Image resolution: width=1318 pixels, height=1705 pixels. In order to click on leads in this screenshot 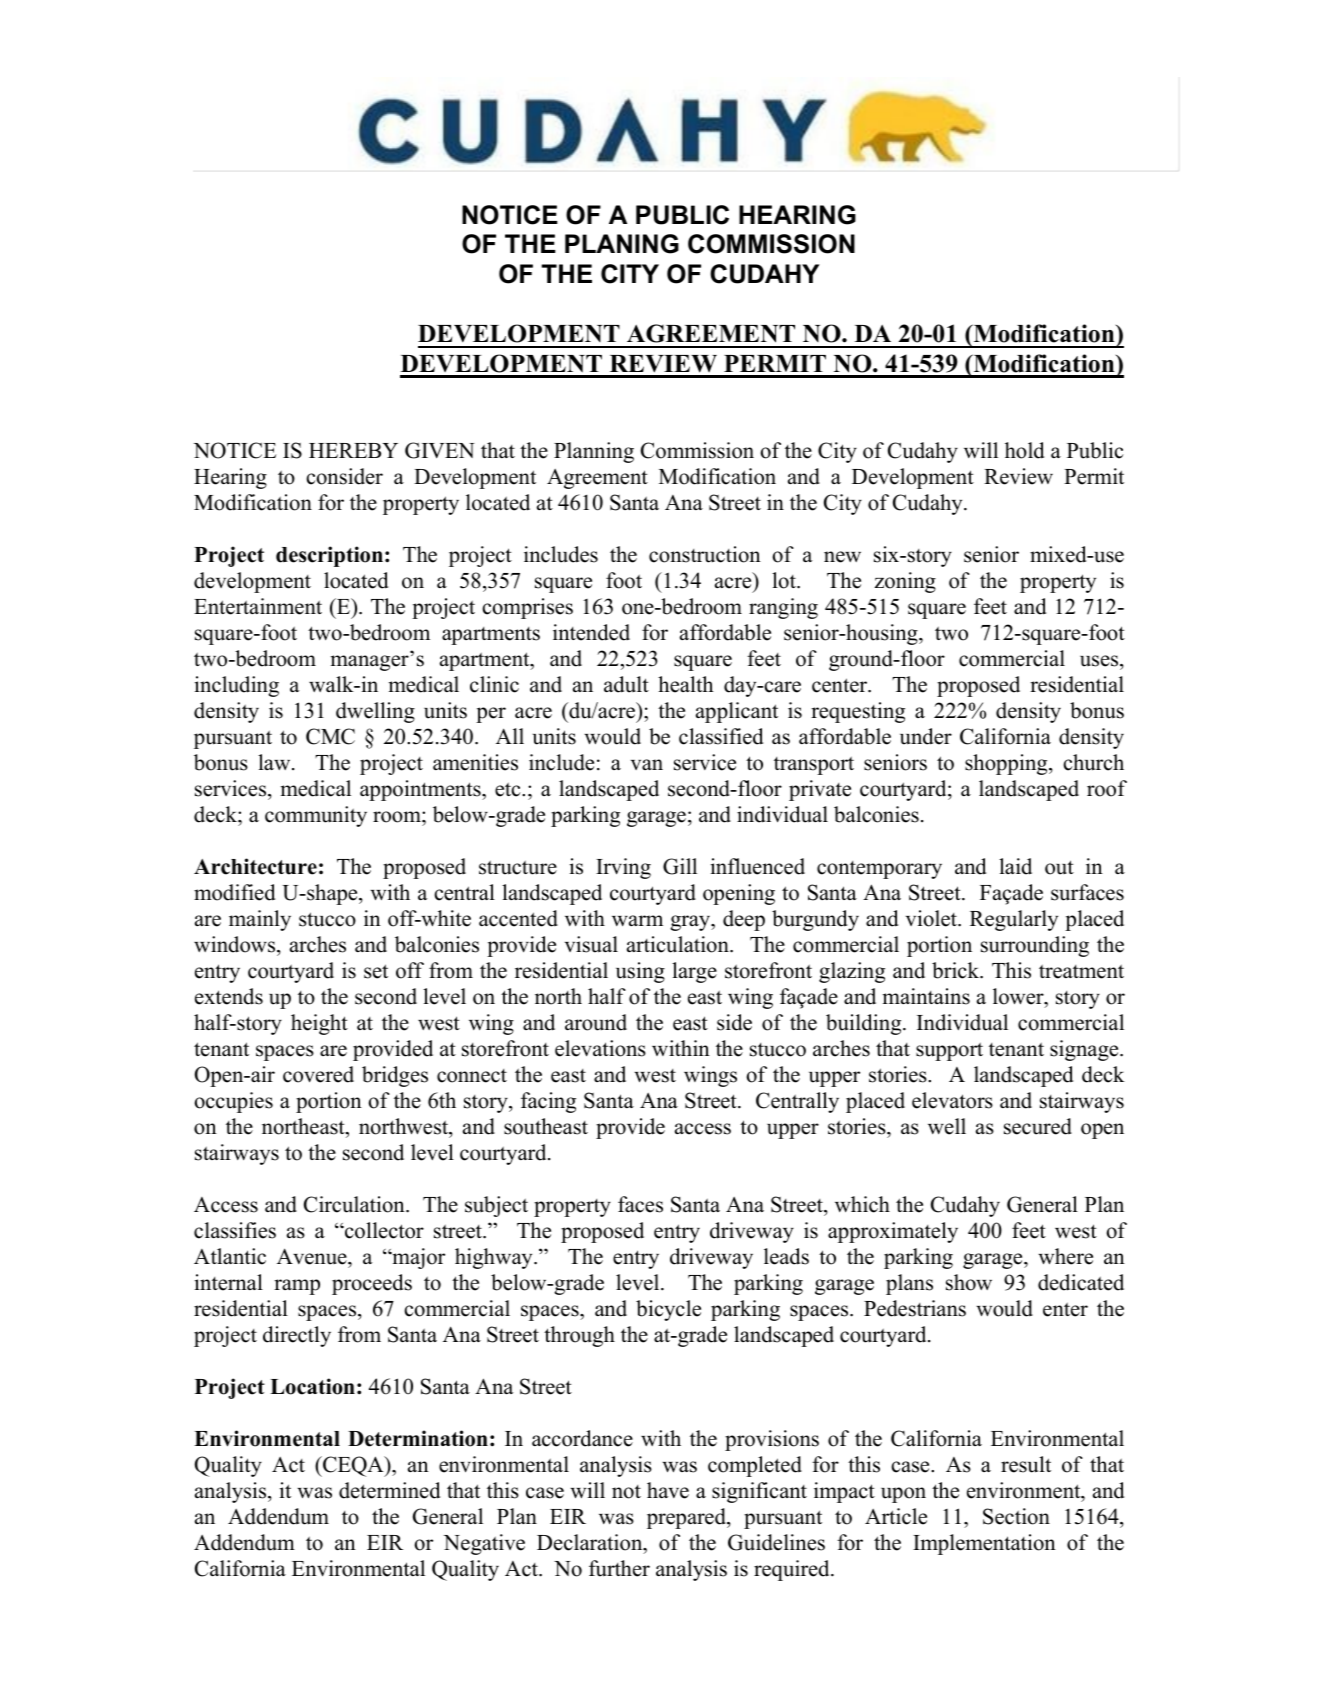, I will do `click(786, 1256)`.
